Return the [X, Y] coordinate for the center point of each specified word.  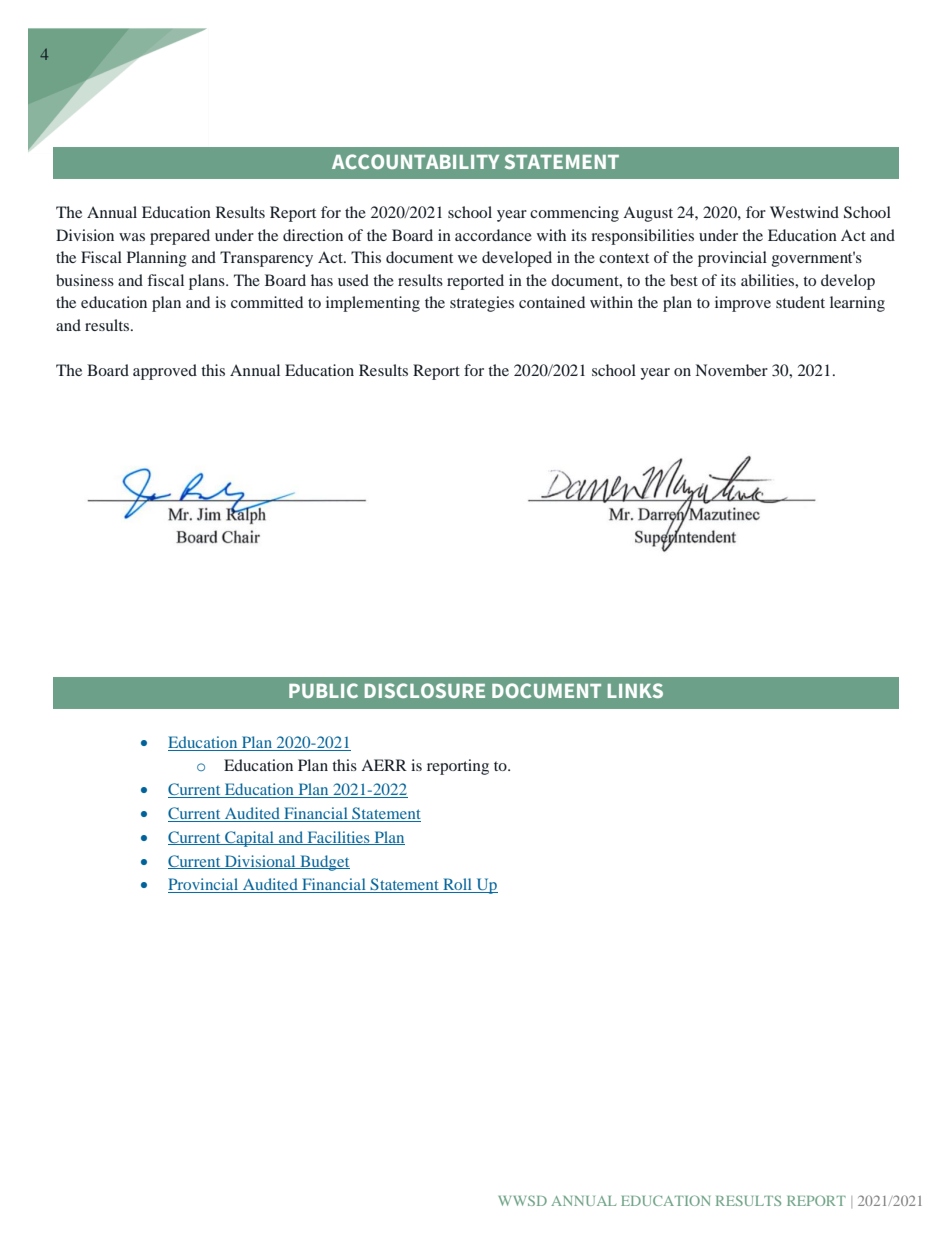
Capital [249, 839]
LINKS [635, 690]
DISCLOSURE [425, 690]
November [732, 370]
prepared [180, 237]
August [648, 214]
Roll [457, 885]
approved [165, 372]
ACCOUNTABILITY [415, 161]
